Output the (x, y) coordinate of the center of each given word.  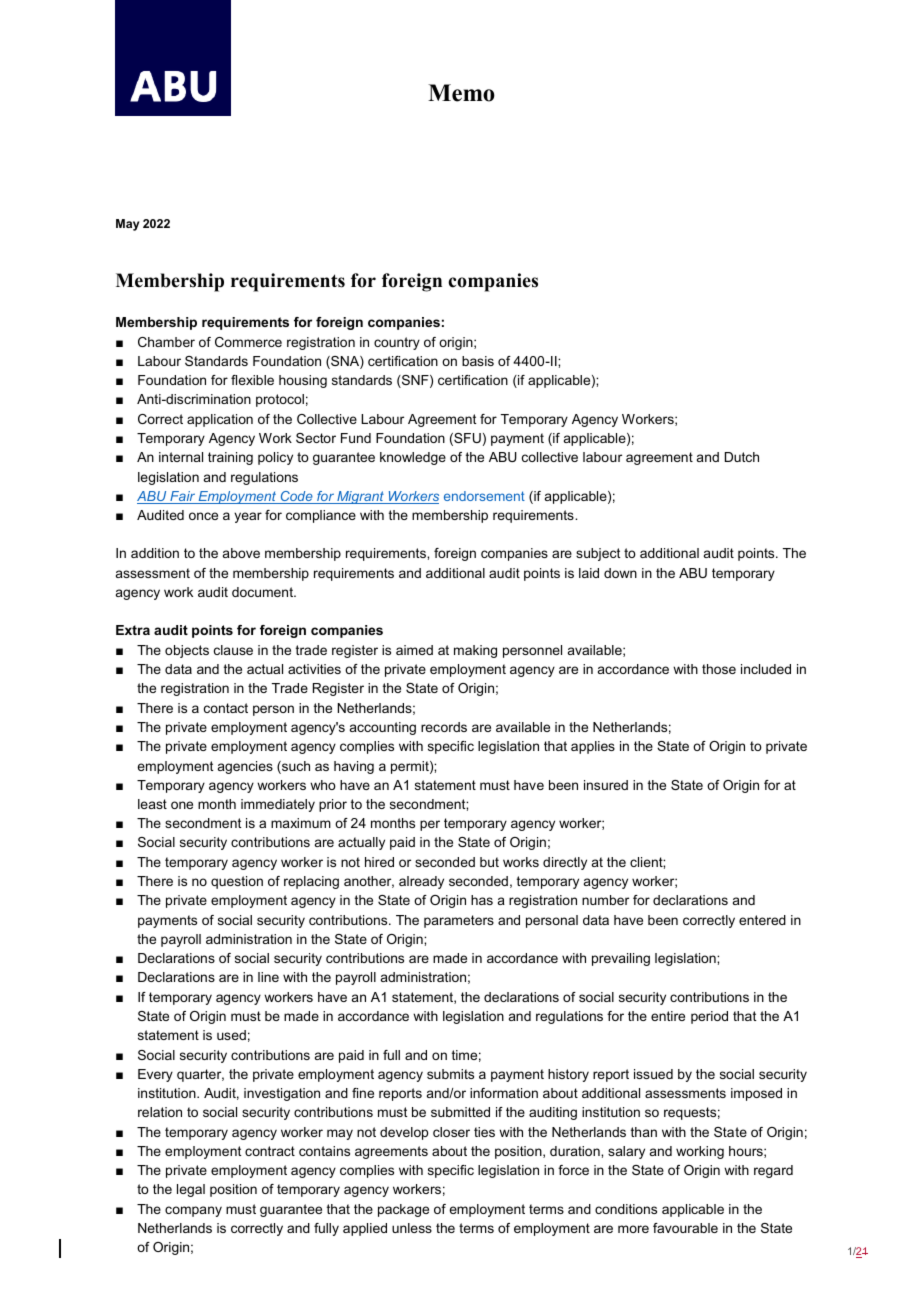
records (444, 727)
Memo (461, 93)
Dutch (742, 457)
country (397, 343)
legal (191, 1190)
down (620, 573)
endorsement (484, 496)
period (709, 1017)
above (241, 553)
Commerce (248, 342)
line (268, 977)
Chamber (166, 342)
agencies (245, 767)
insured (606, 785)
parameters (459, 921)
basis (478, 361)
